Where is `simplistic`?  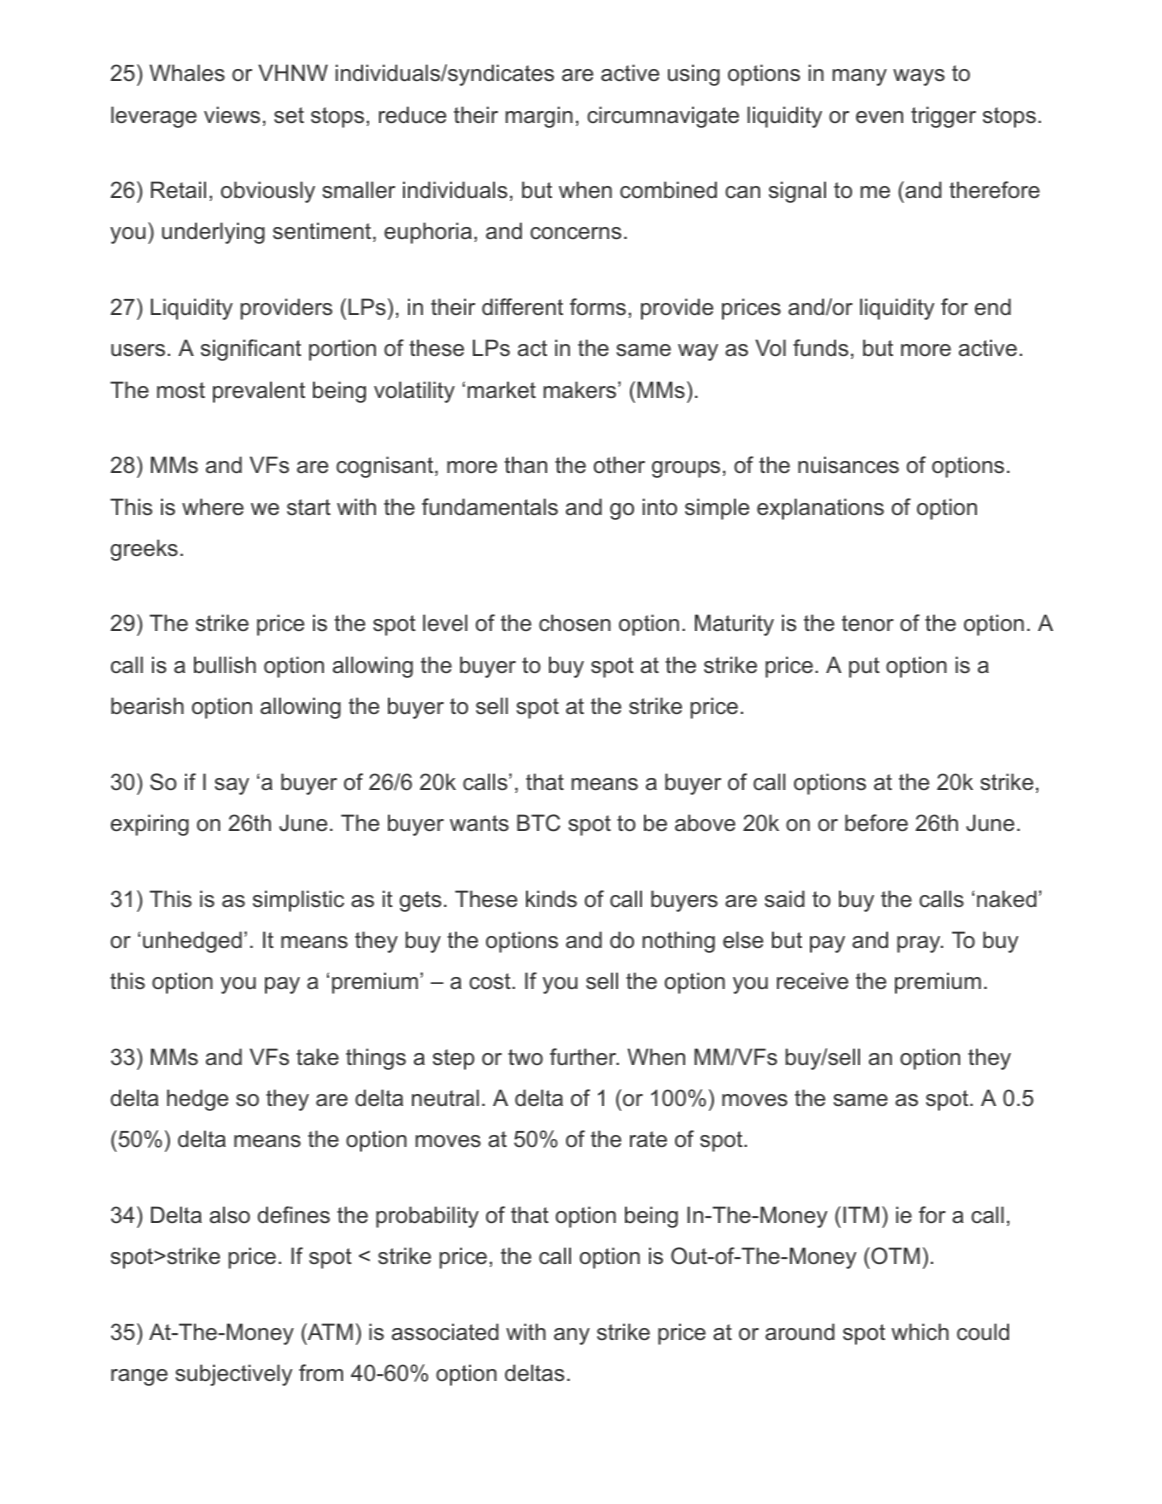
simplistic is located at coordinates (298, 901).
